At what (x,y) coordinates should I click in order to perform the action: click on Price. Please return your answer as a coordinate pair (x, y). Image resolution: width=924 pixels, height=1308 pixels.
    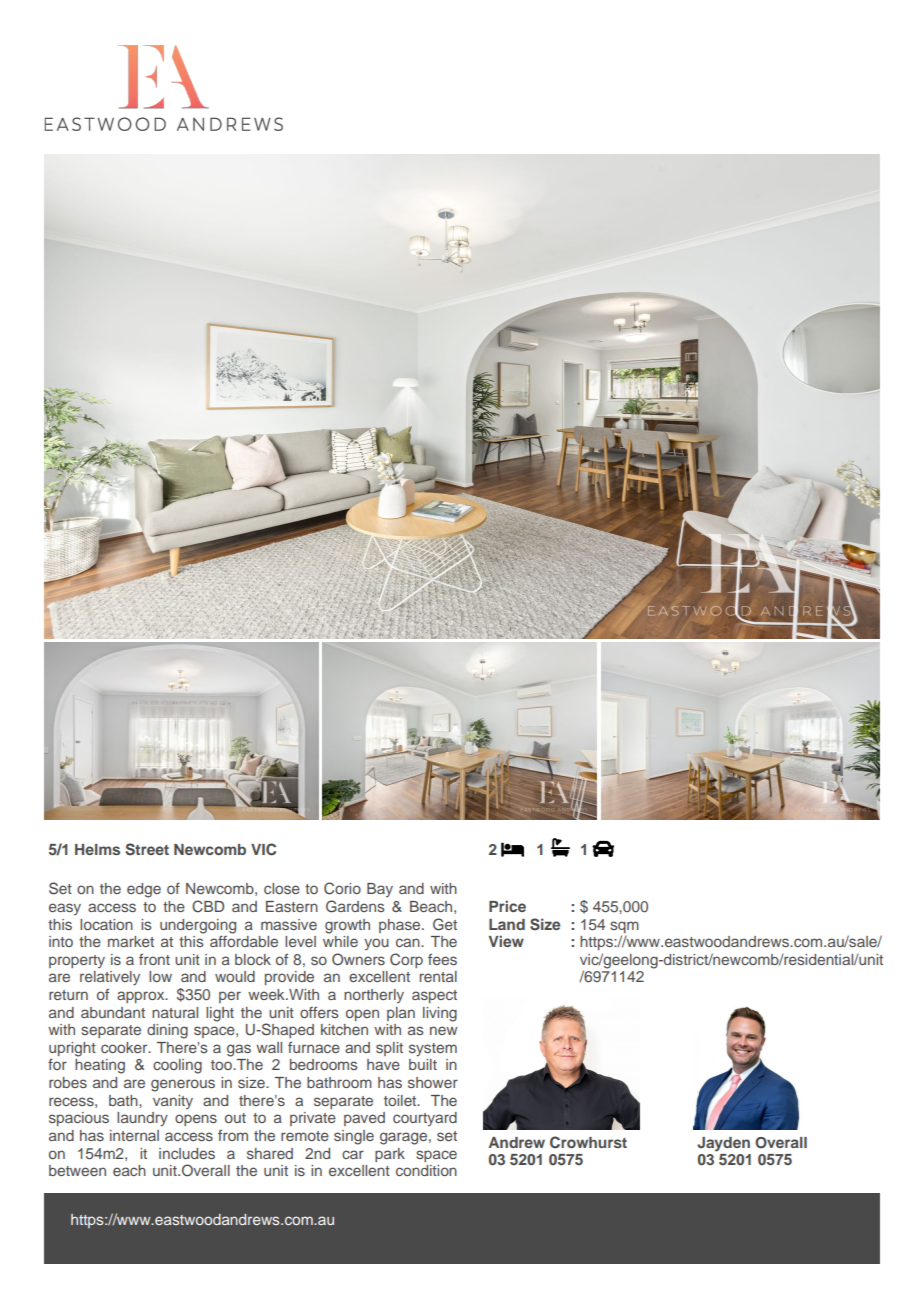
    Looking at the image, I should click on (507, 906).
